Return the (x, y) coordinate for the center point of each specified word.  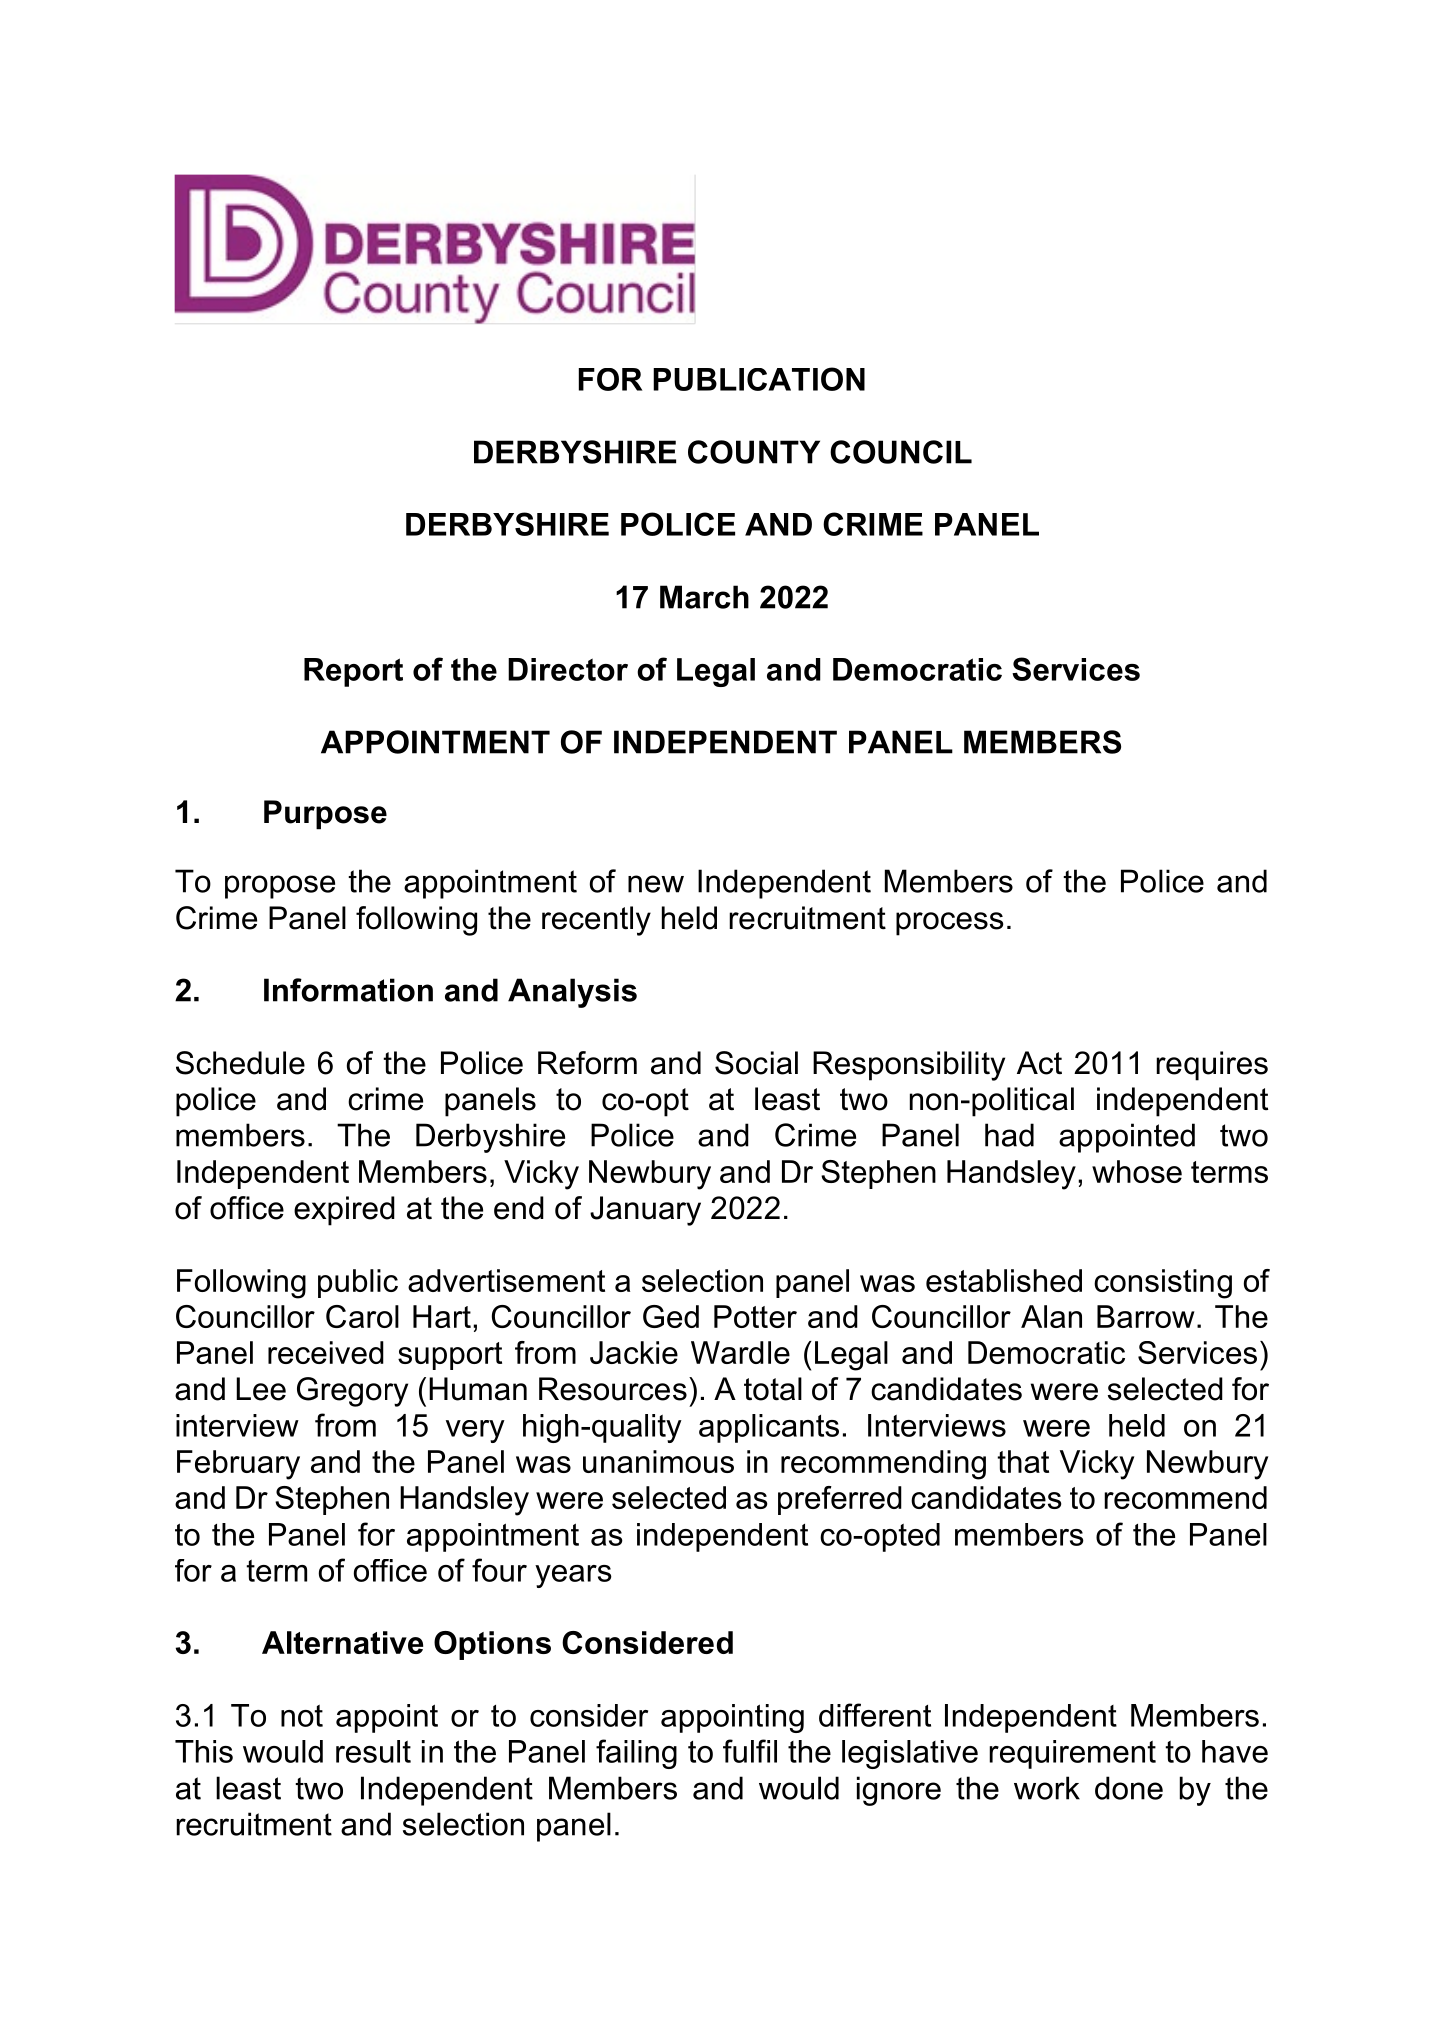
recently (596, 921)
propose (280, 887)
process (950, 924)
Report (353, 672)
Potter (755, 1316)
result (373, 1751)
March (704, 597)
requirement (1072, 1754)
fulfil (750, 1751)
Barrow (1146, 1316)
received (326, 1352)
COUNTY (754, 452)
